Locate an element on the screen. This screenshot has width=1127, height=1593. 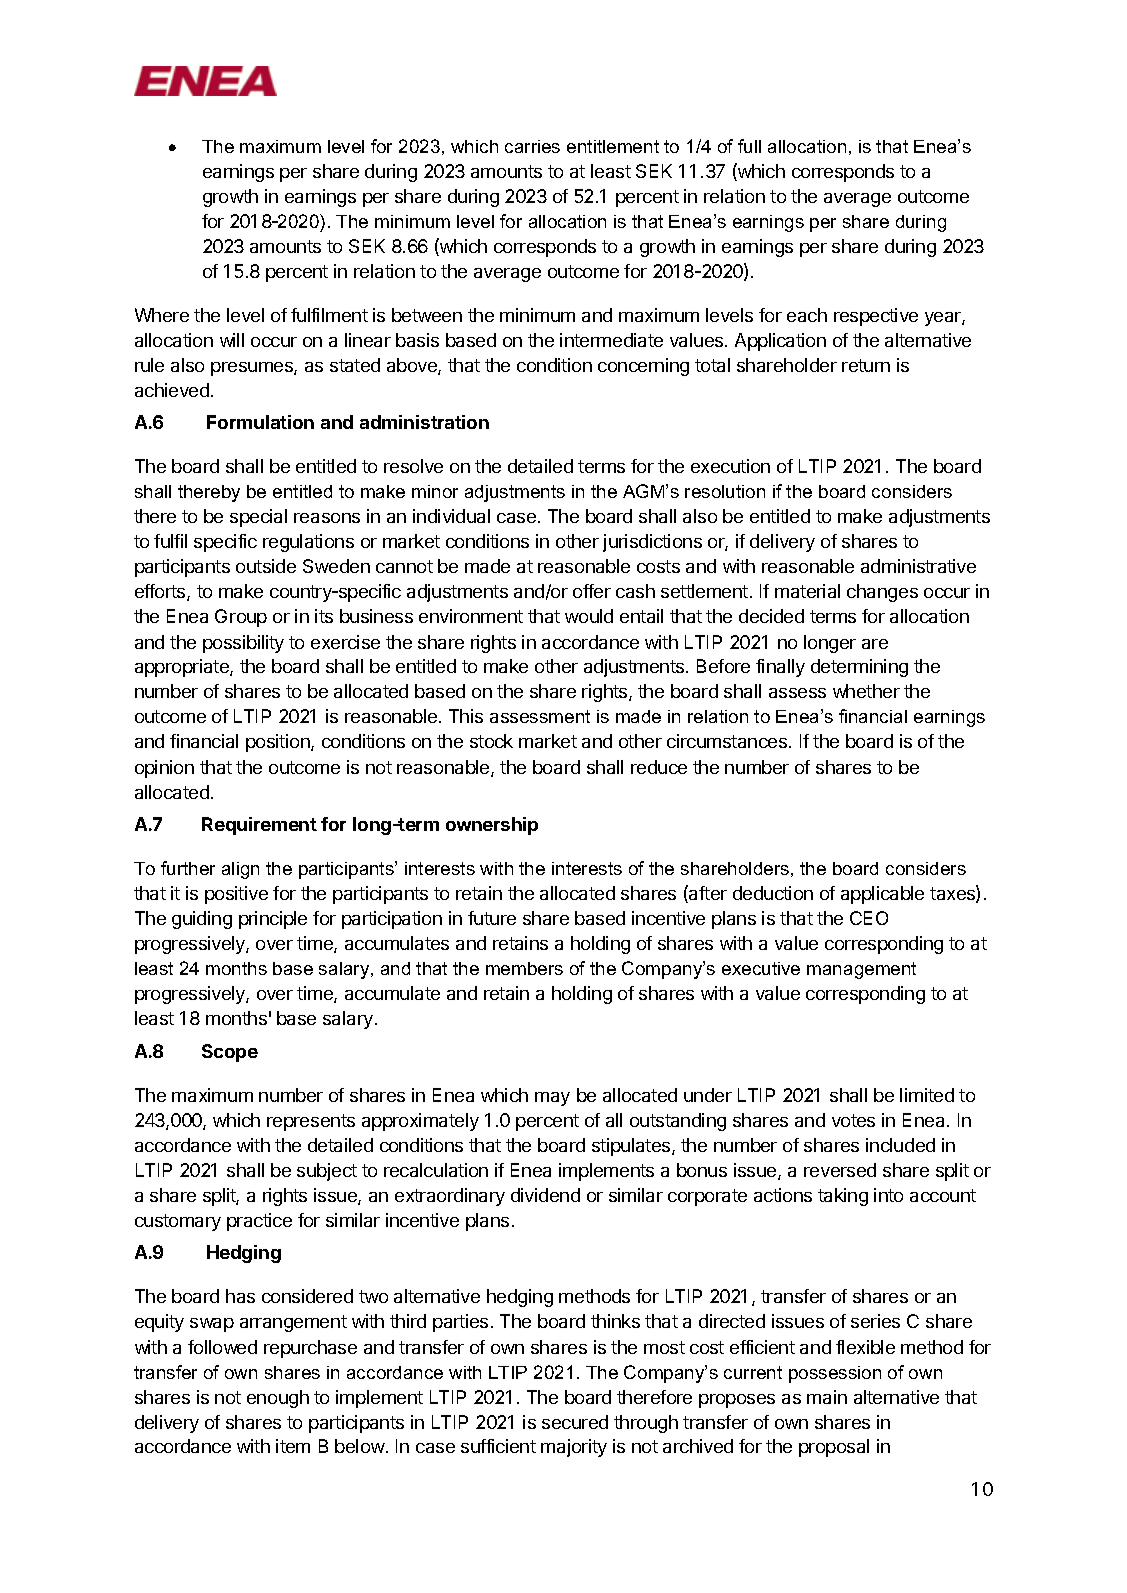
carries is located at coordinates (532, 146).
